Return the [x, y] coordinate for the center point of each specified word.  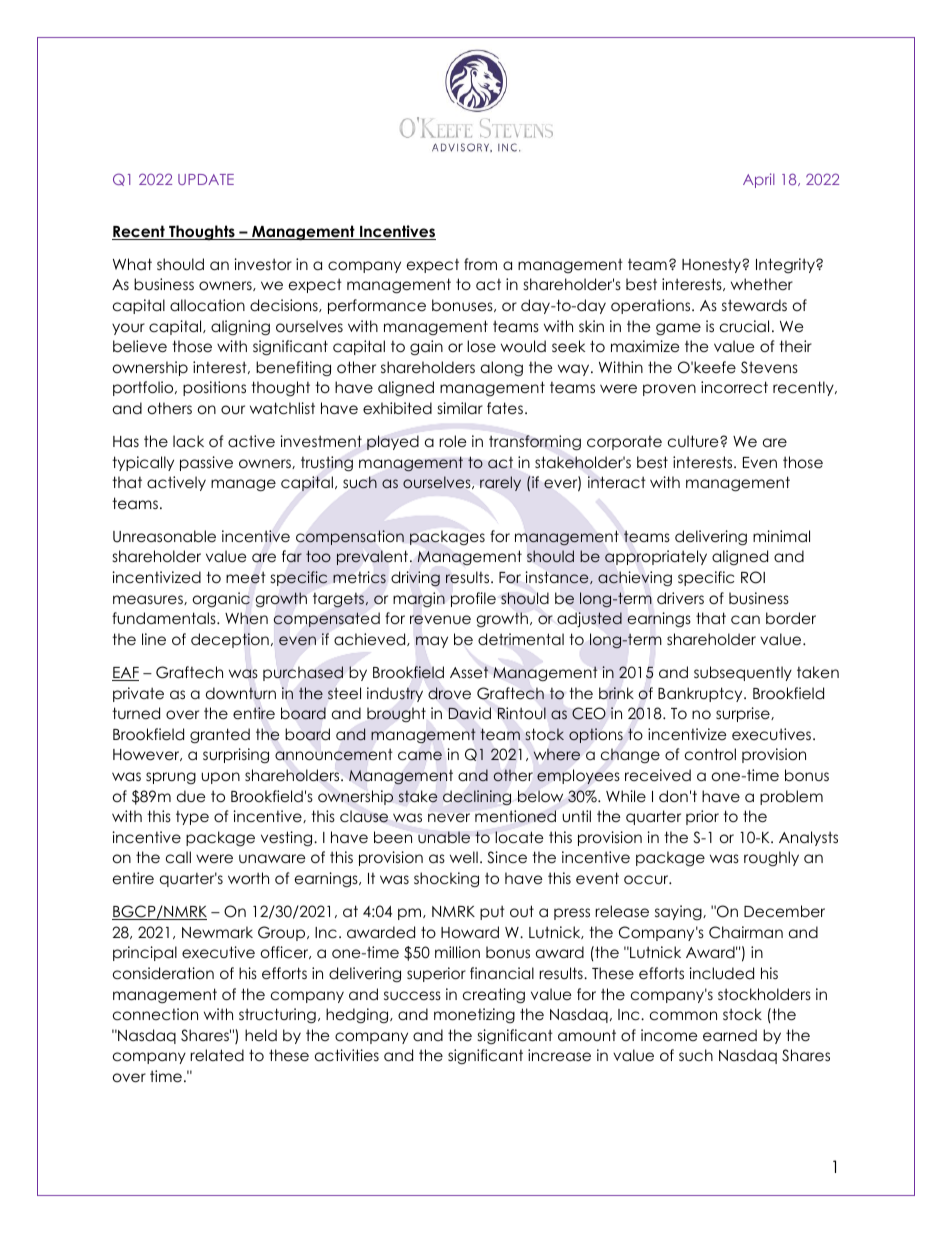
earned [730, 1035]
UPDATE [206, 179]
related [217, 1055]
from [480, 264]
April [759, 180]
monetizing [474, 1015]
